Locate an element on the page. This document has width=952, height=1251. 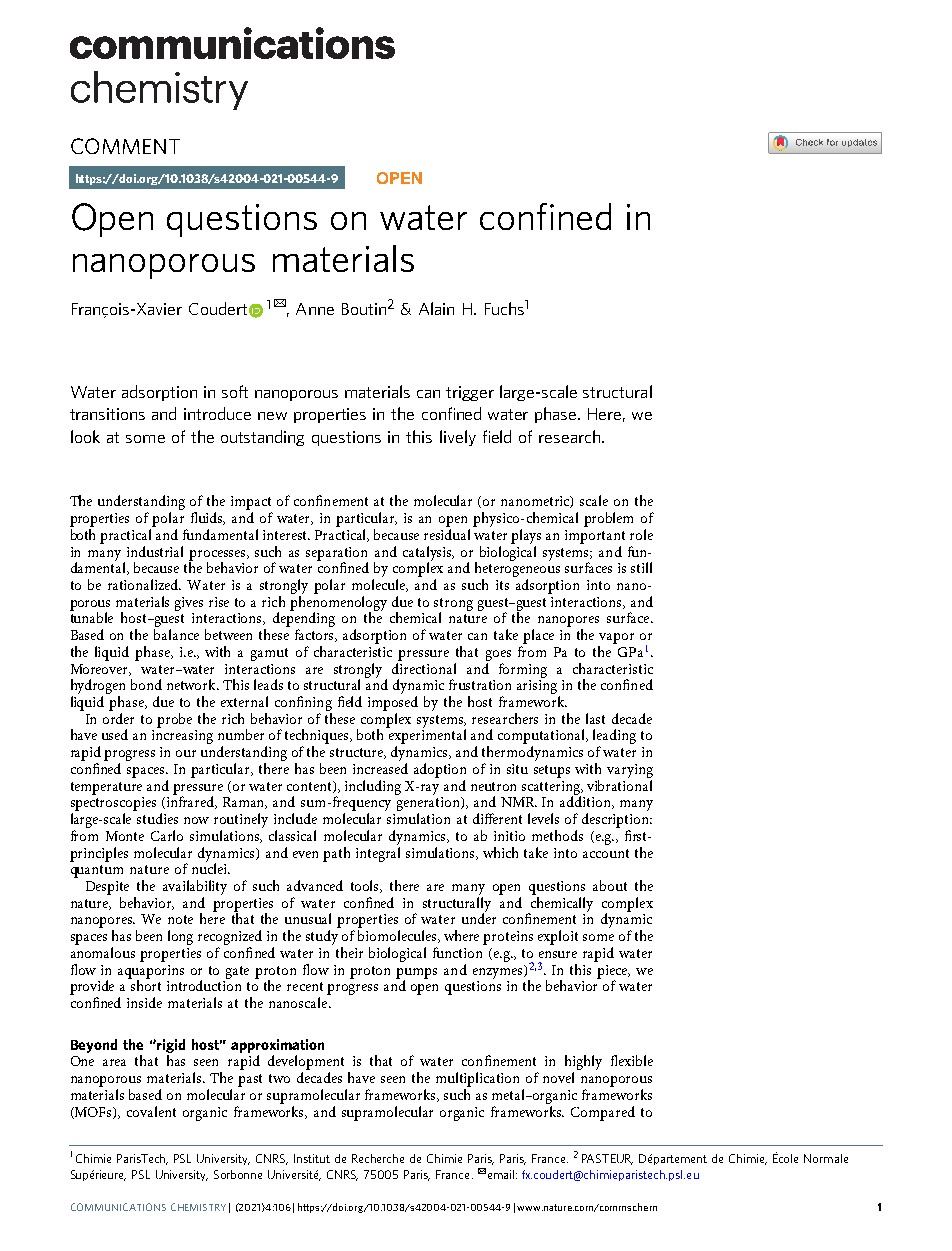
Normale is located at coordinates (826, 1158).
